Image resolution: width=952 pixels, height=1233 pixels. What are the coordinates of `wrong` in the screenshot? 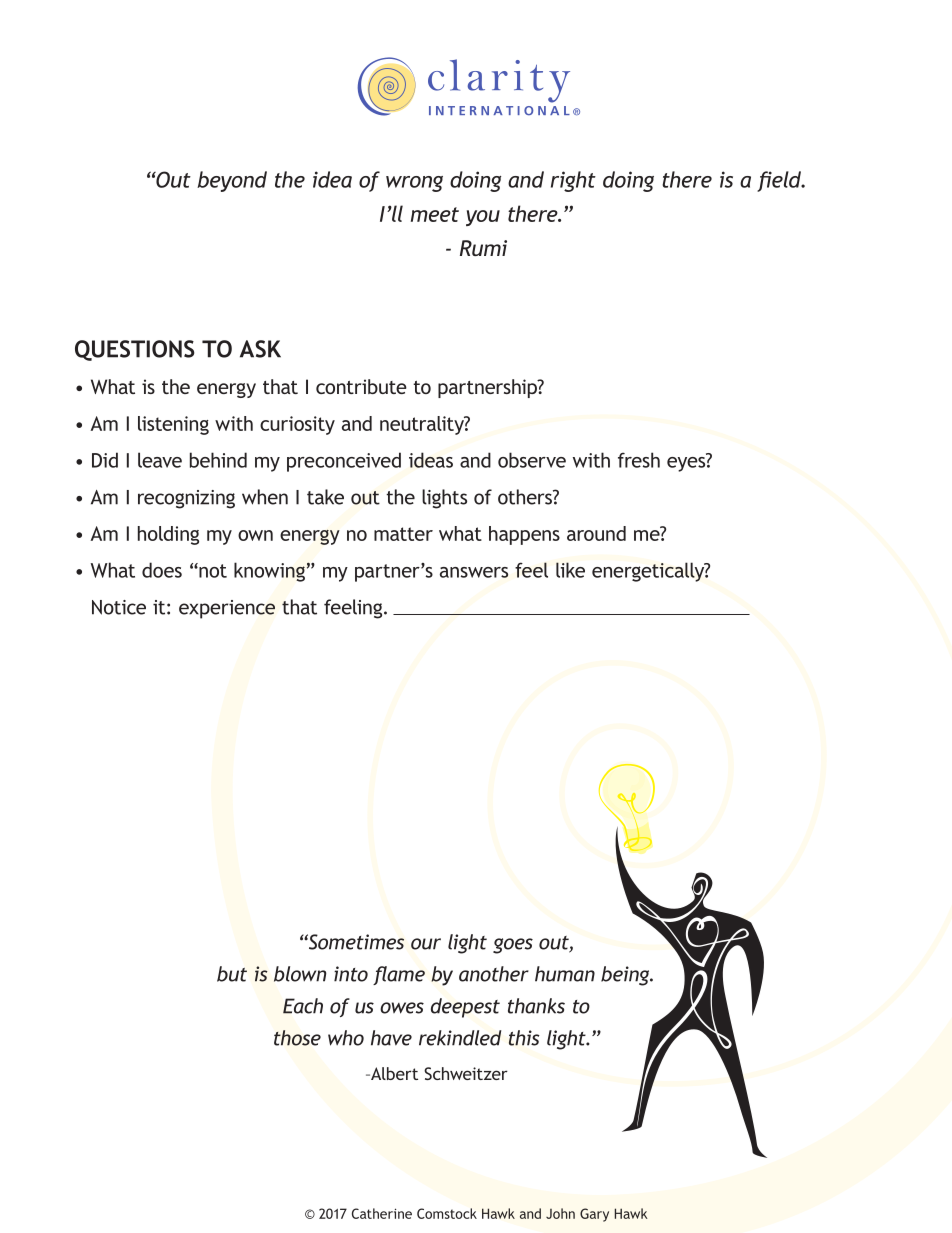 It's located at (414, 184).
